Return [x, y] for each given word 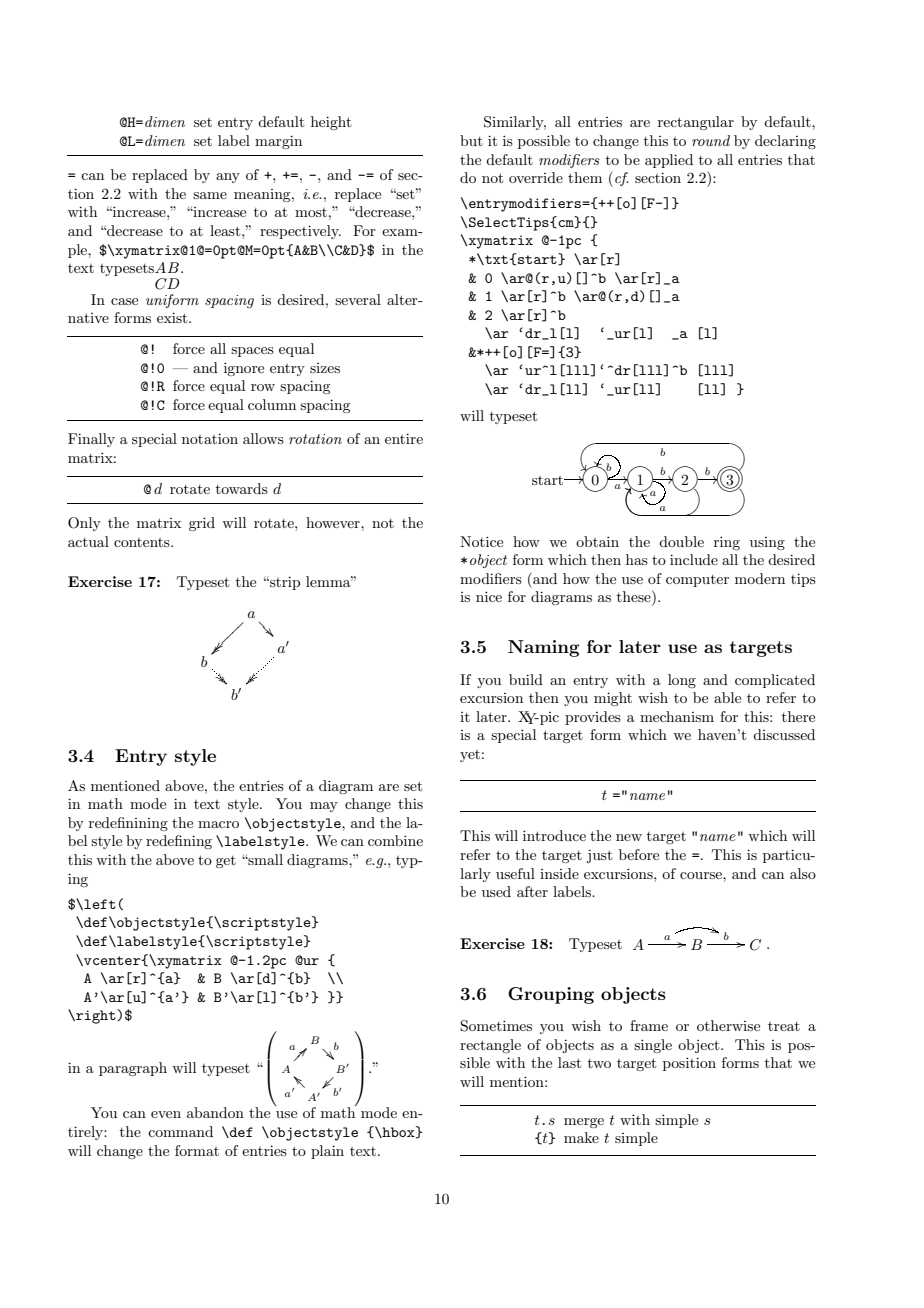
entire [404, 438]
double [681, 541]
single [653, 1046]
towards [242, 488]
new [629, 837]
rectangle [490, 1046]
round [711, 140]
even [166, 1114]
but [471, 140]
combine [395, 840]
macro [218, 824]
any [228, 178]
